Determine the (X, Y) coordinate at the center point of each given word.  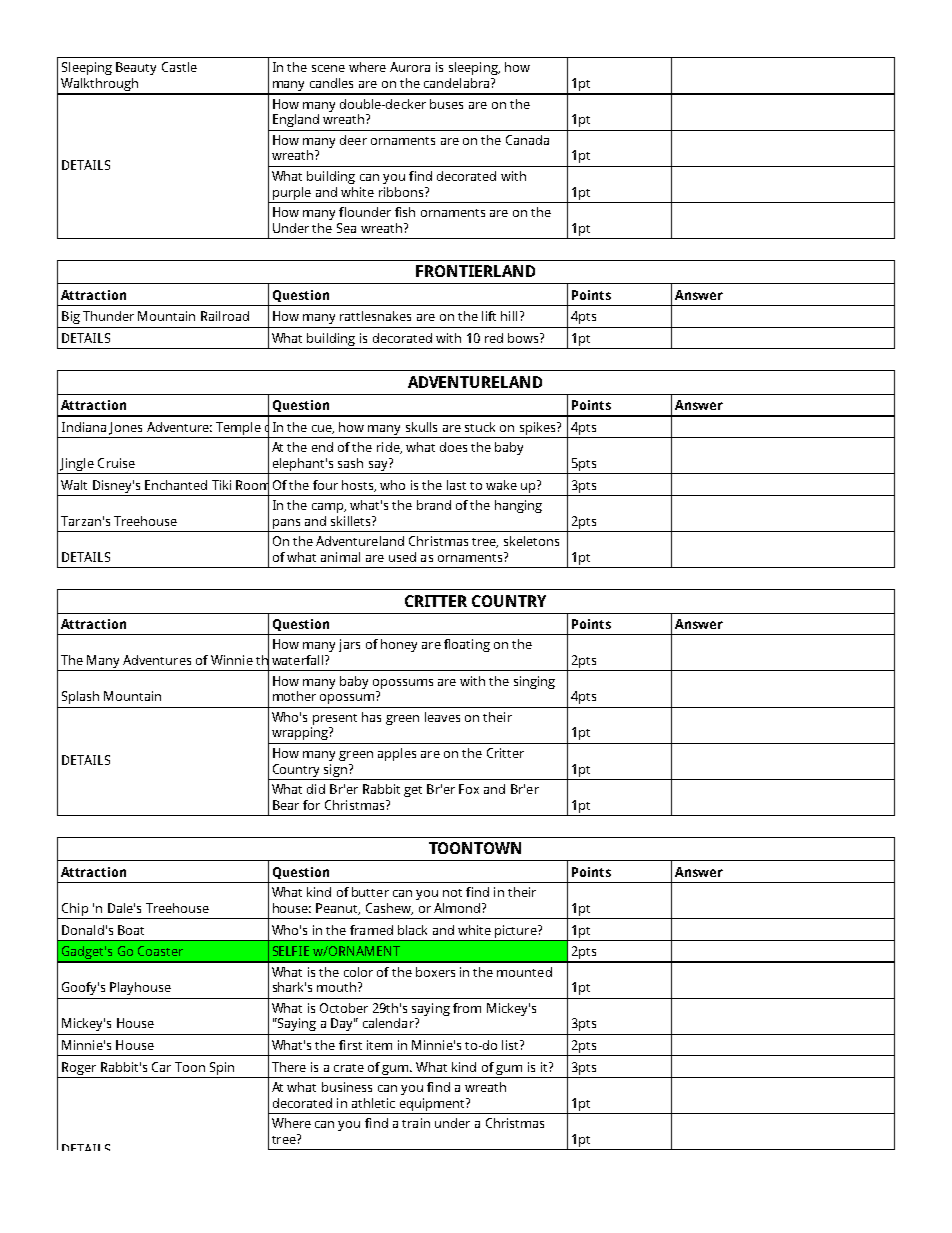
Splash (80, 697)
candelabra (458, 83)
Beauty (136, 68)
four (325, 485)
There (289, 1067)
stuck (480, 427)
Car (161, 1067)
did (316, 789)
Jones (125, 428)
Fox (469, 789)
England (296, 120)
